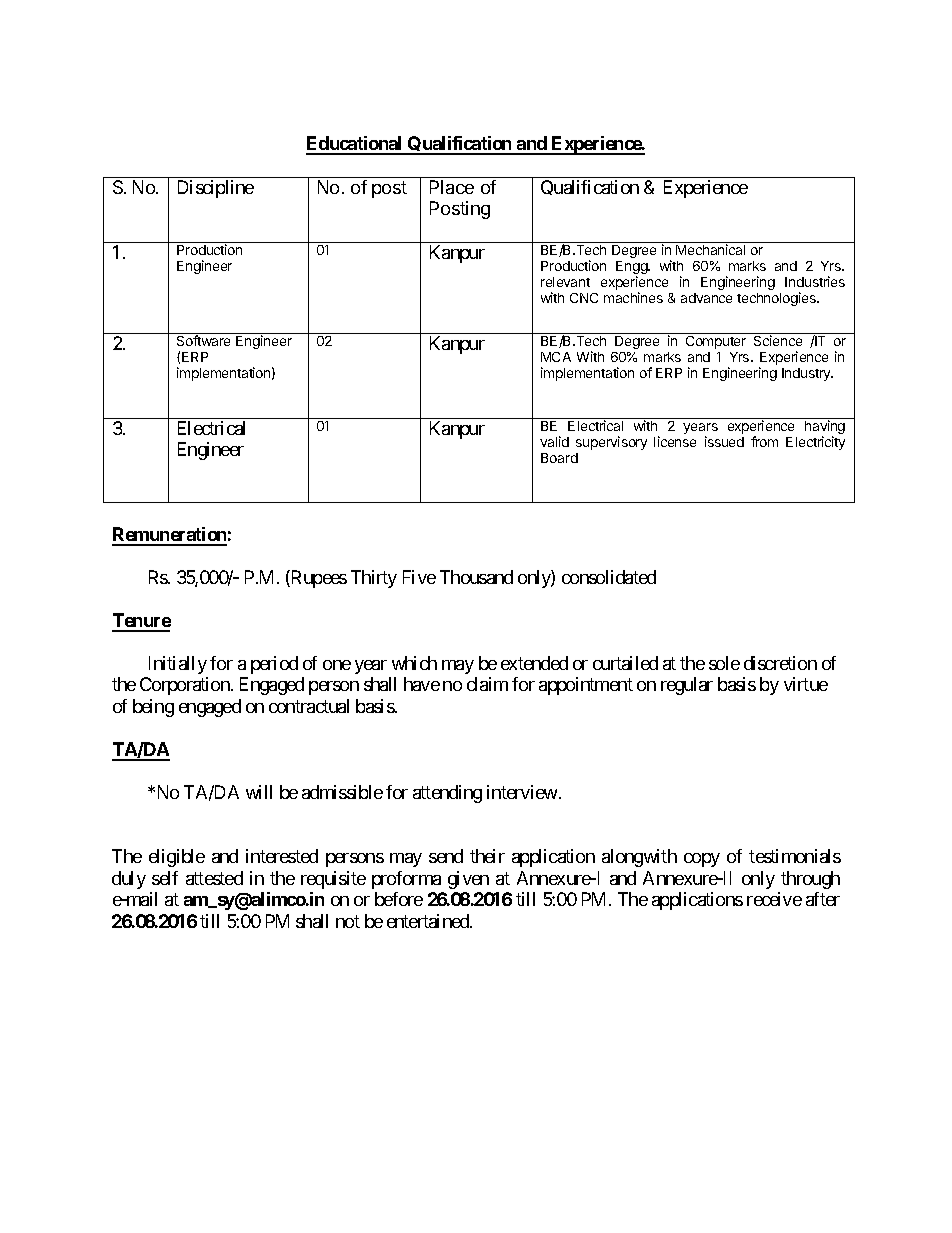 This image has width=952, height=1233. What do you see at coordinates (203, 340) in the image?
I see `Software` at bounding box center [203, 340].
